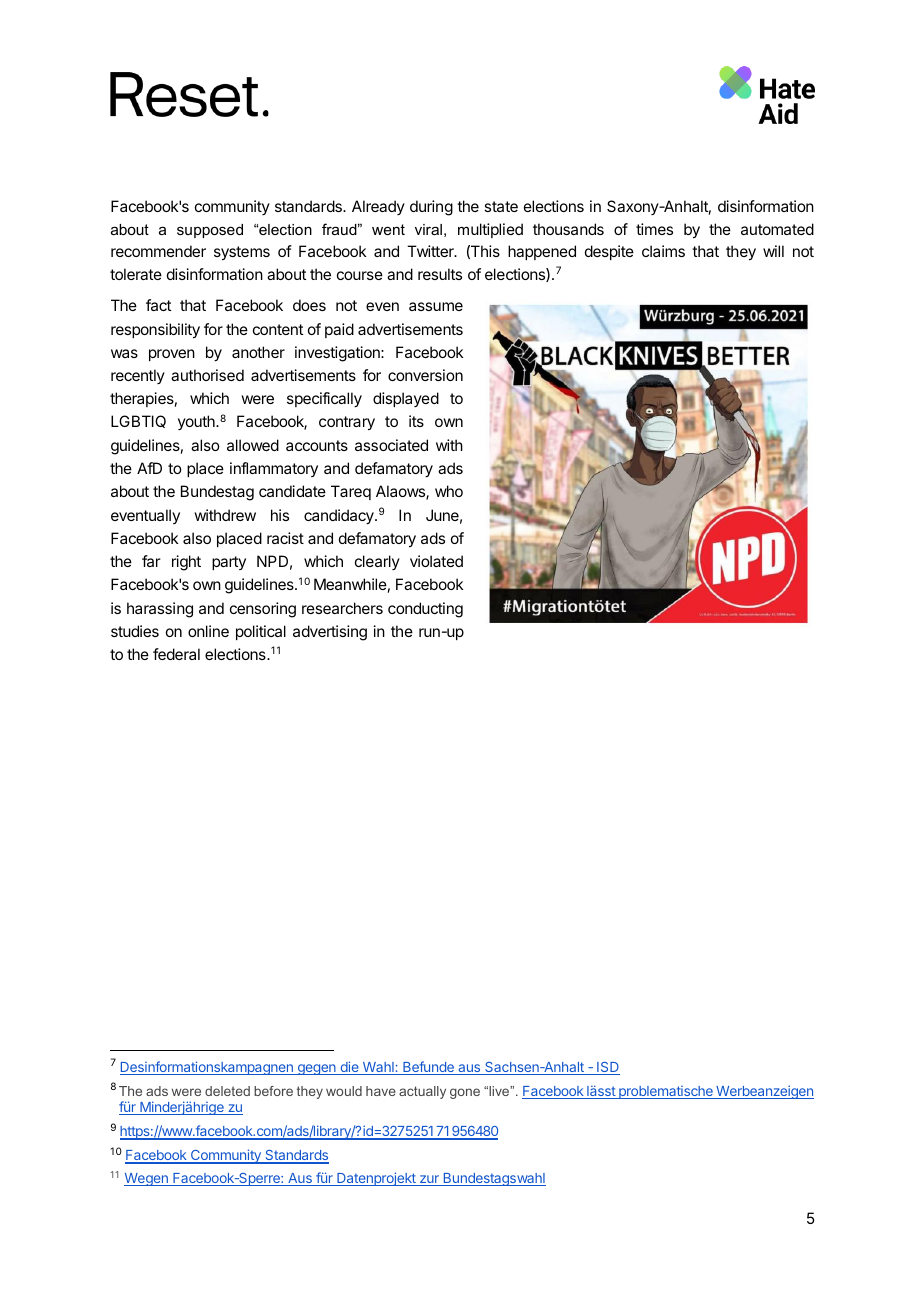  Describe the element at coordinates (227, 1091) in the screenshot. I see `deleted` at that location.
